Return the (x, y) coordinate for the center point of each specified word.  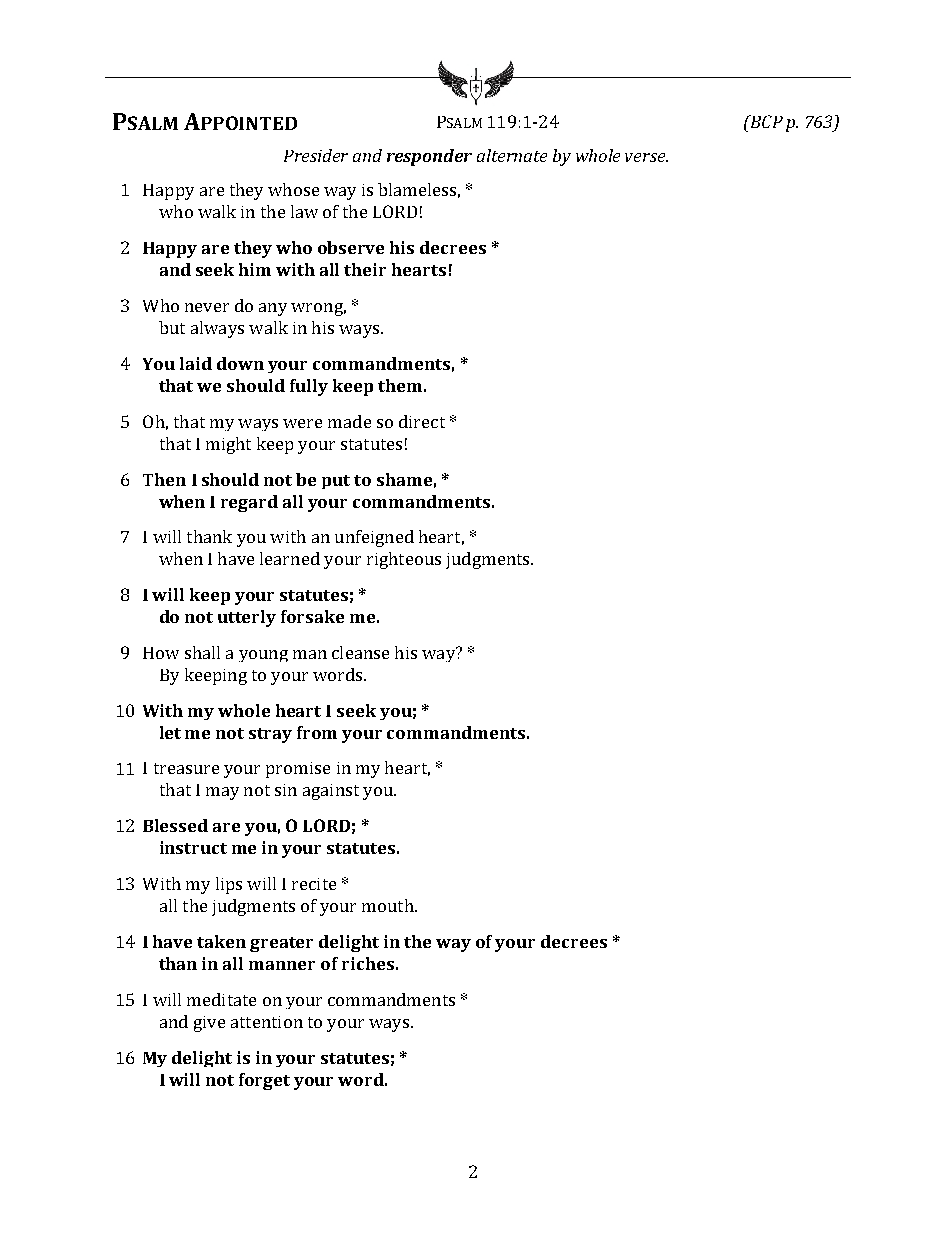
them (400, 385)
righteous (404, 560)
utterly (247, 618)
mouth (389, 905)
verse (646, 157)
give (209, 1024)
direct (422, 421)
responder (429, 157)
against (331, 792)
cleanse (360, 652)
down (240, 363)
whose (293, 189)
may (222, 793)
